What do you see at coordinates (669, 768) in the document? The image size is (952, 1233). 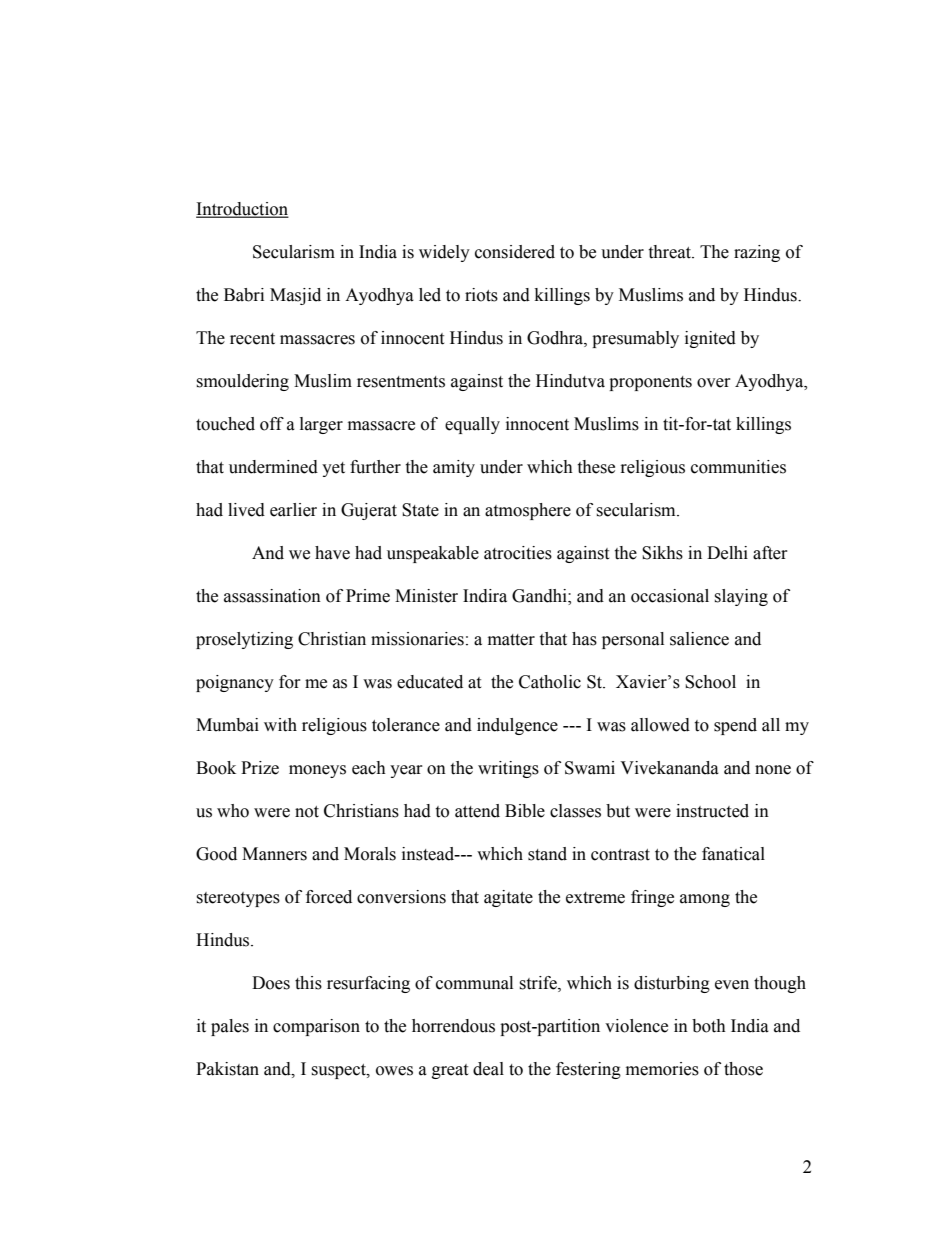 I see `Vivekananda` at bounding box center [669, 768].
